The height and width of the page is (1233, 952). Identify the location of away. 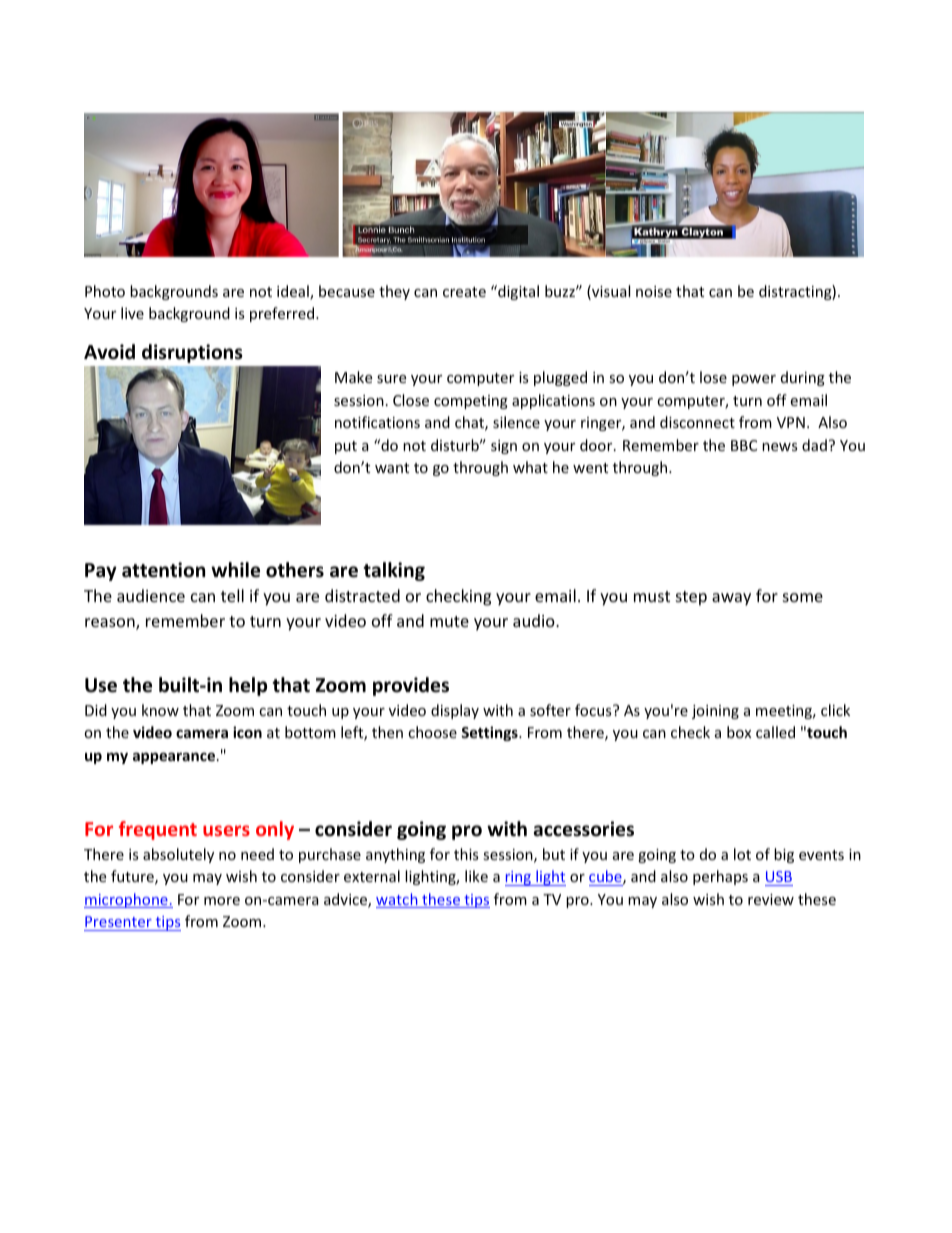
(731, 599).
